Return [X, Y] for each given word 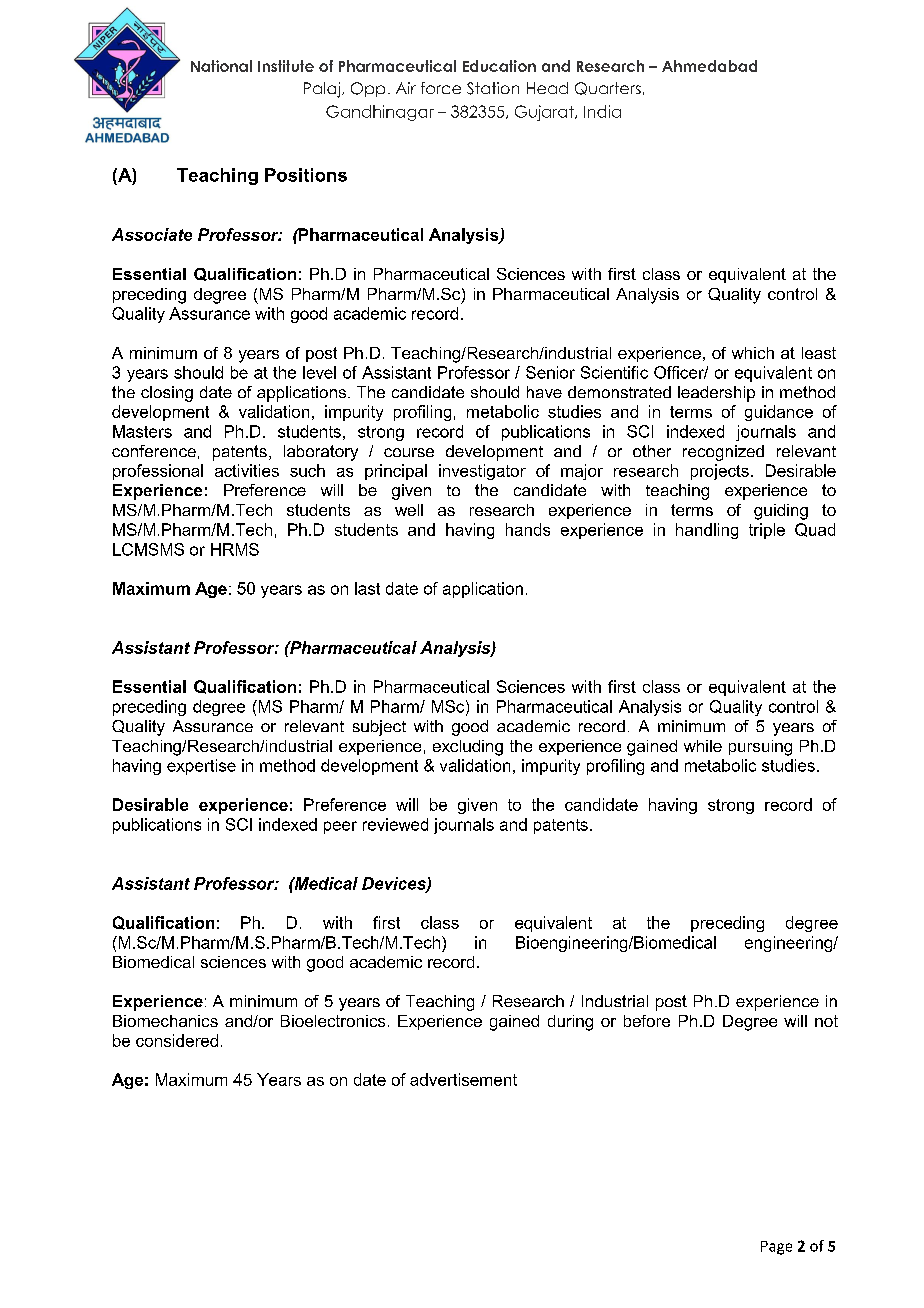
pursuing [760, 748]
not [826, 1021]
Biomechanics [165, 1021]
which [753, 353]
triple [767, 531]
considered [177, 1040]
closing [167, 394]
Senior [550, 372]
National [221, 66]
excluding [468, 748]
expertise [201, 767]
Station [493, 88]
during [570, 1023]
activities [247, 470]
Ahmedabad [709, 66]
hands [528, 529]
